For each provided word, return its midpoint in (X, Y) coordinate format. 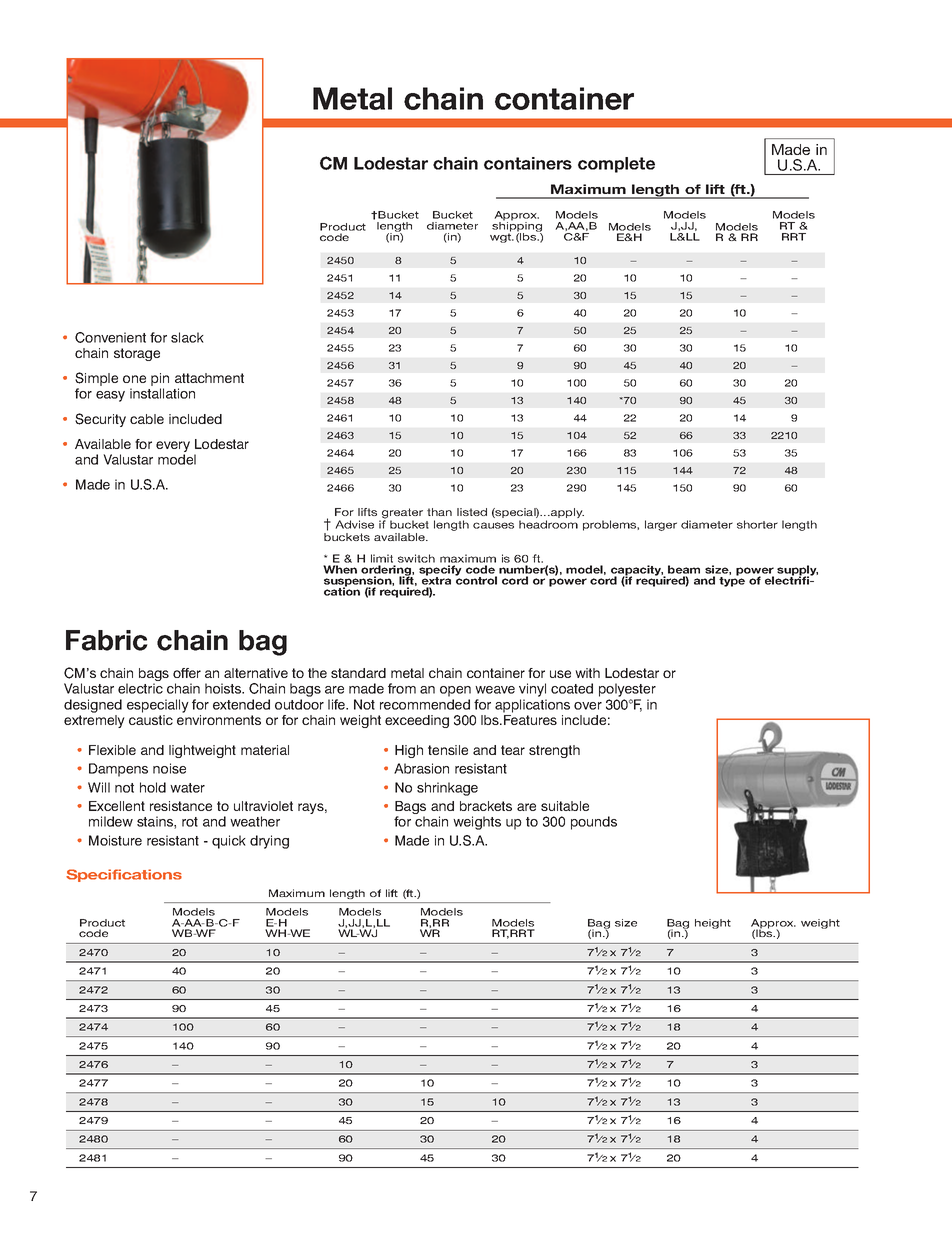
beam (684, 569)
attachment (209, 378)
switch (416, 558)
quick (229, 842)
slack (187, 337)
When (340, 569)
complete (616, 165)
